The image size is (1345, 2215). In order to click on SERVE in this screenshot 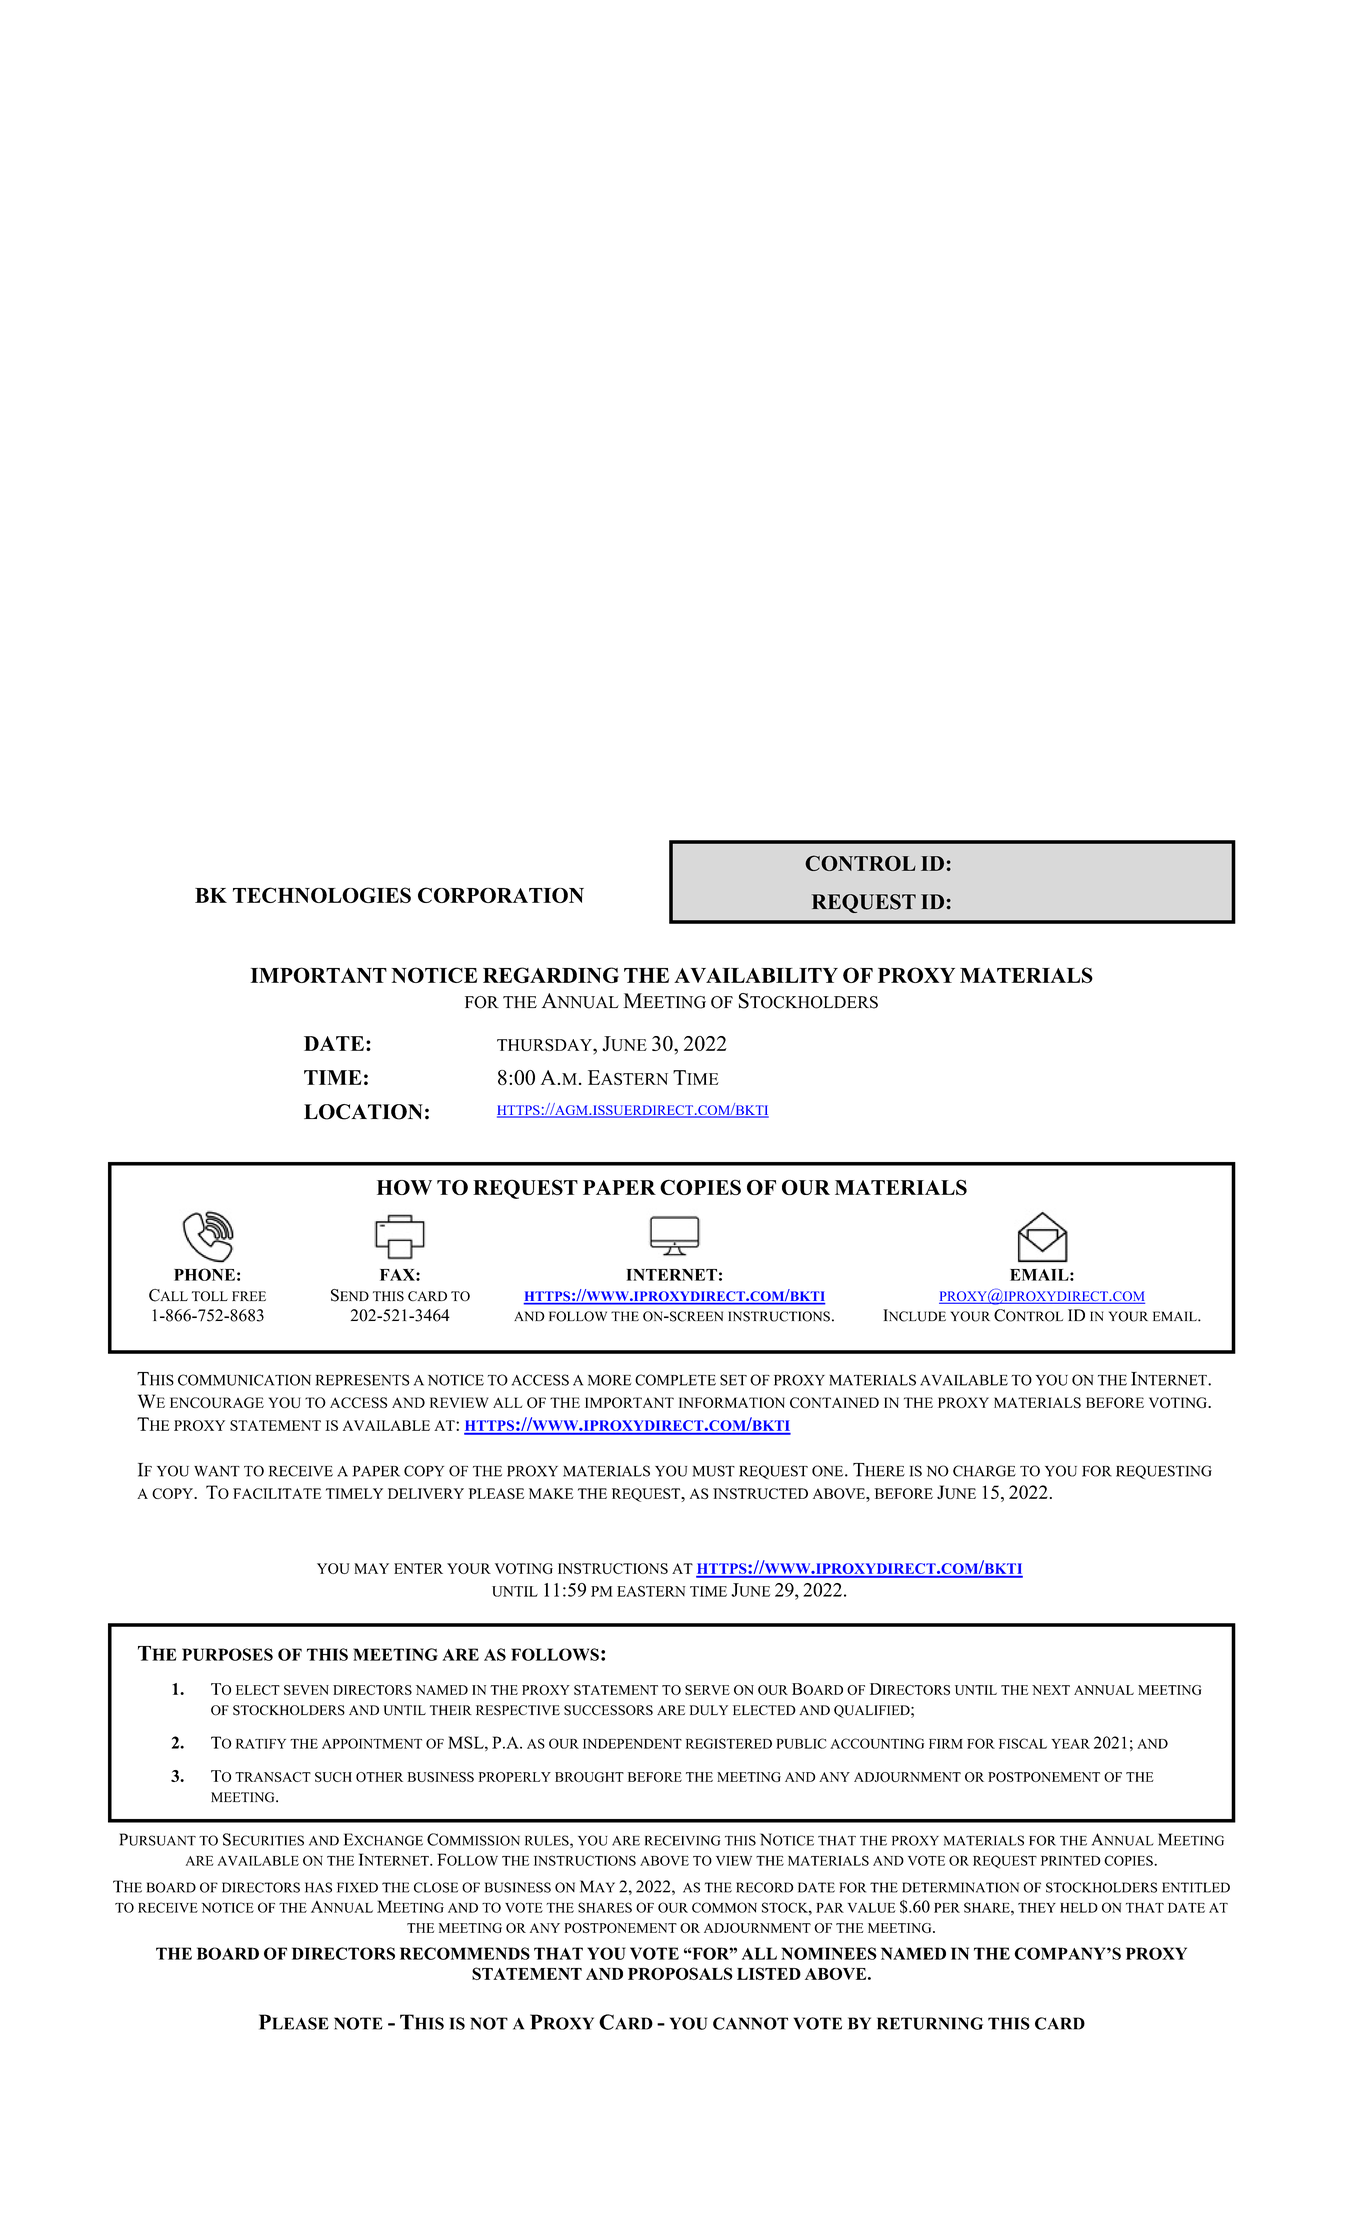, I will do `click(707, 1690)`.
